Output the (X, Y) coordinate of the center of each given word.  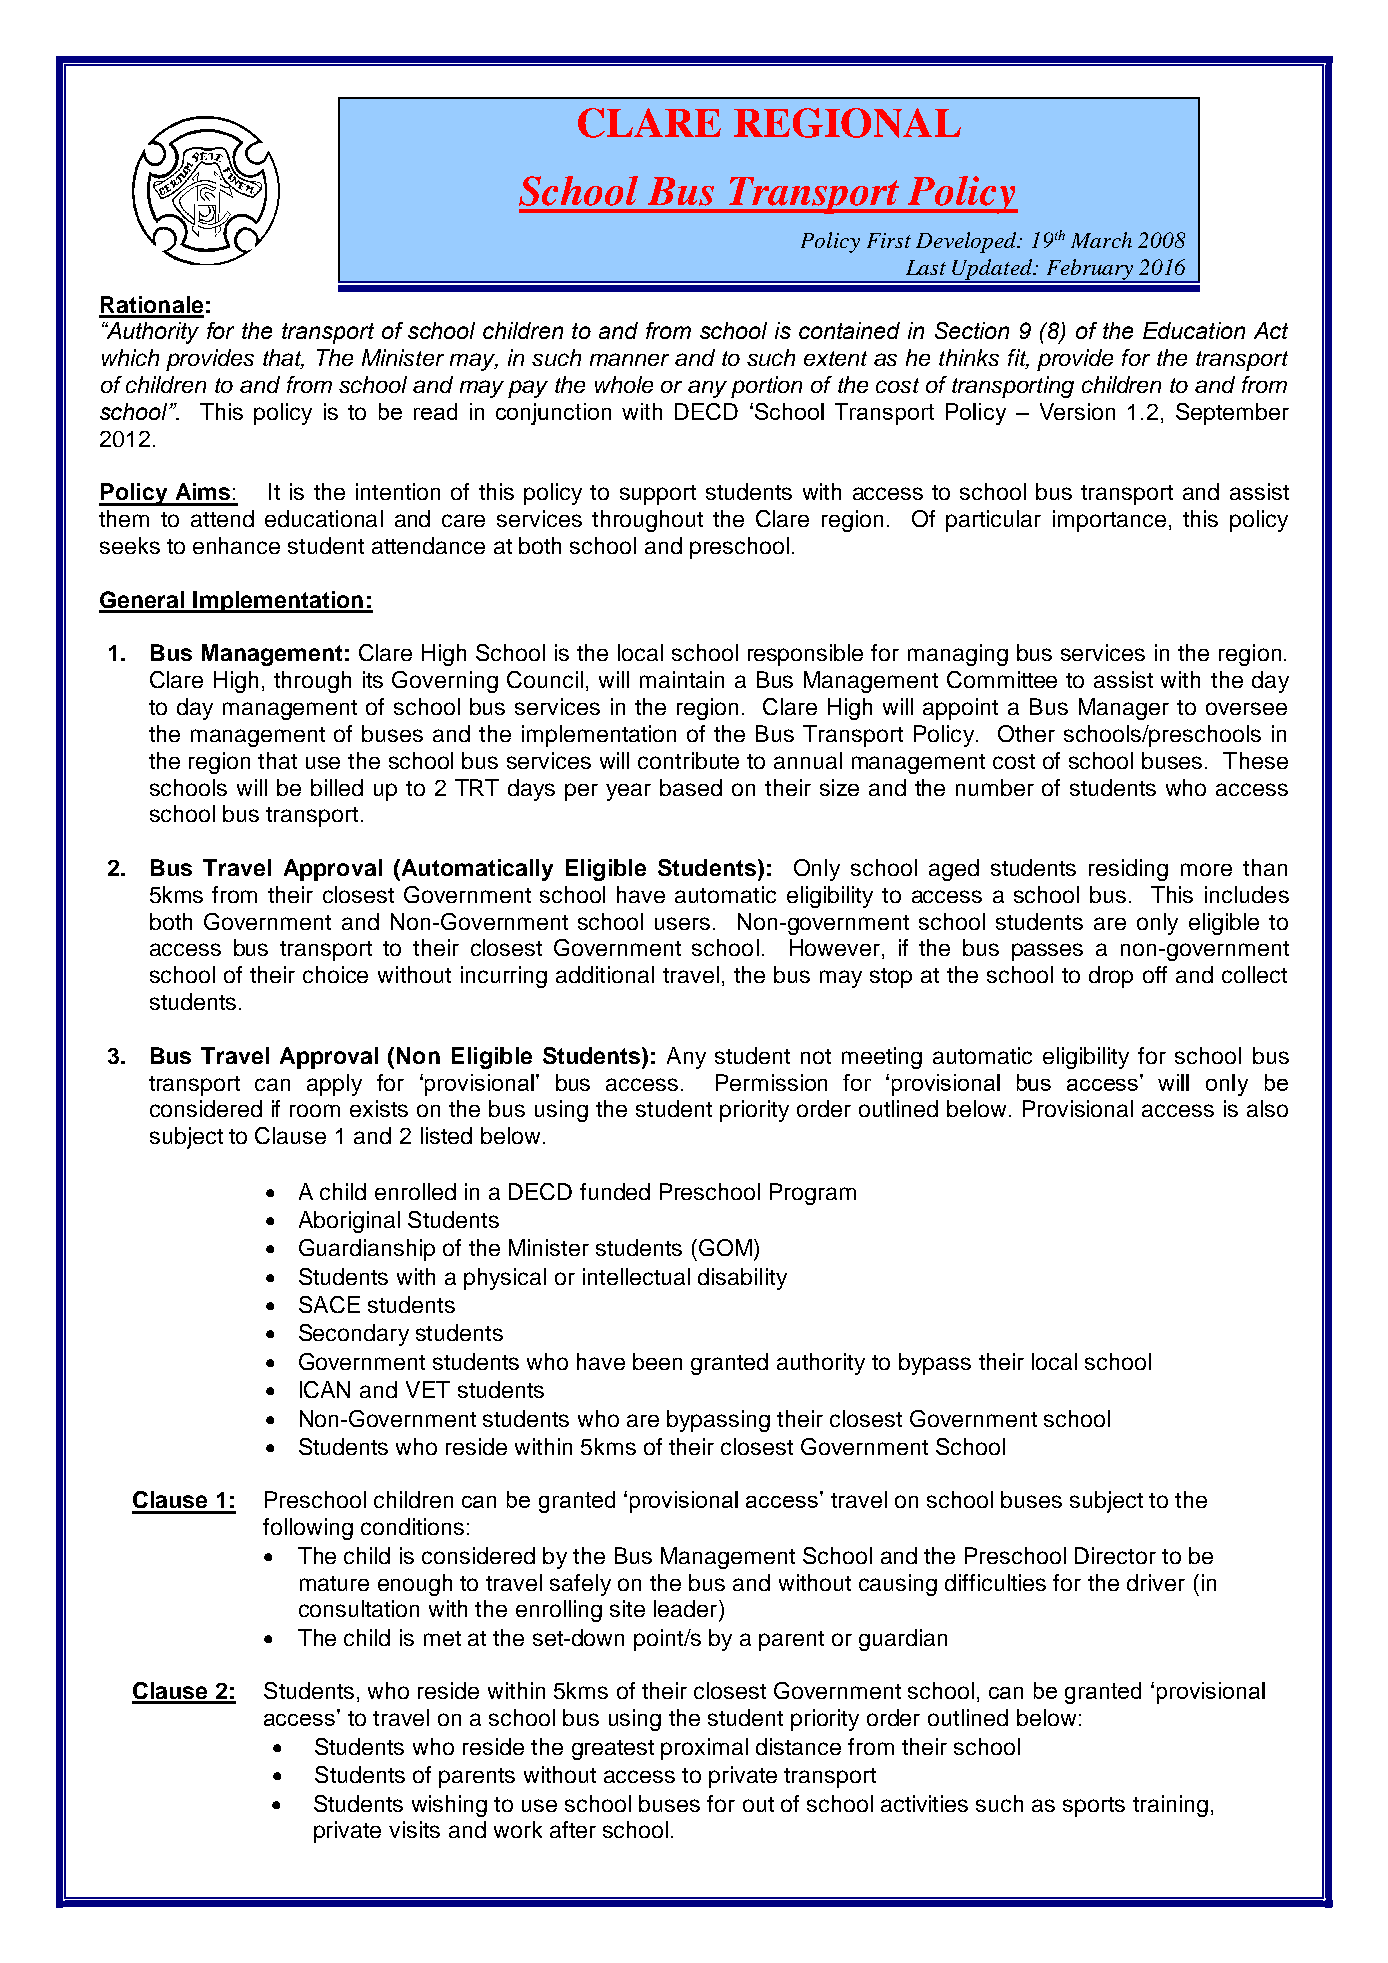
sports (1094, 1807)
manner (629, 359)
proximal (704, 1749)
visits (414, 1829)
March (1101, 240)
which (130, 357)
